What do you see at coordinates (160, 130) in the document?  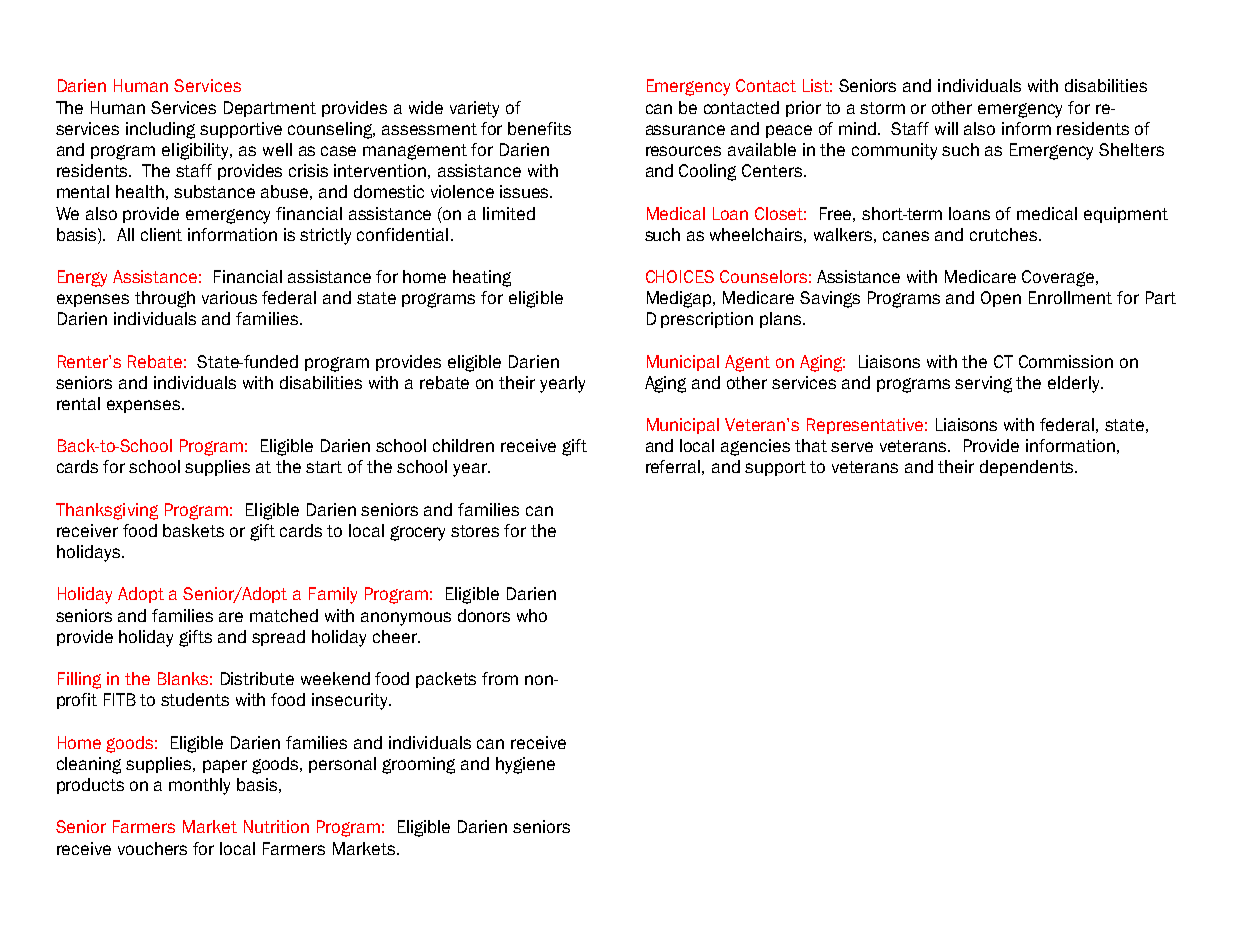 I see `including` at bounding box center [160, 130].
